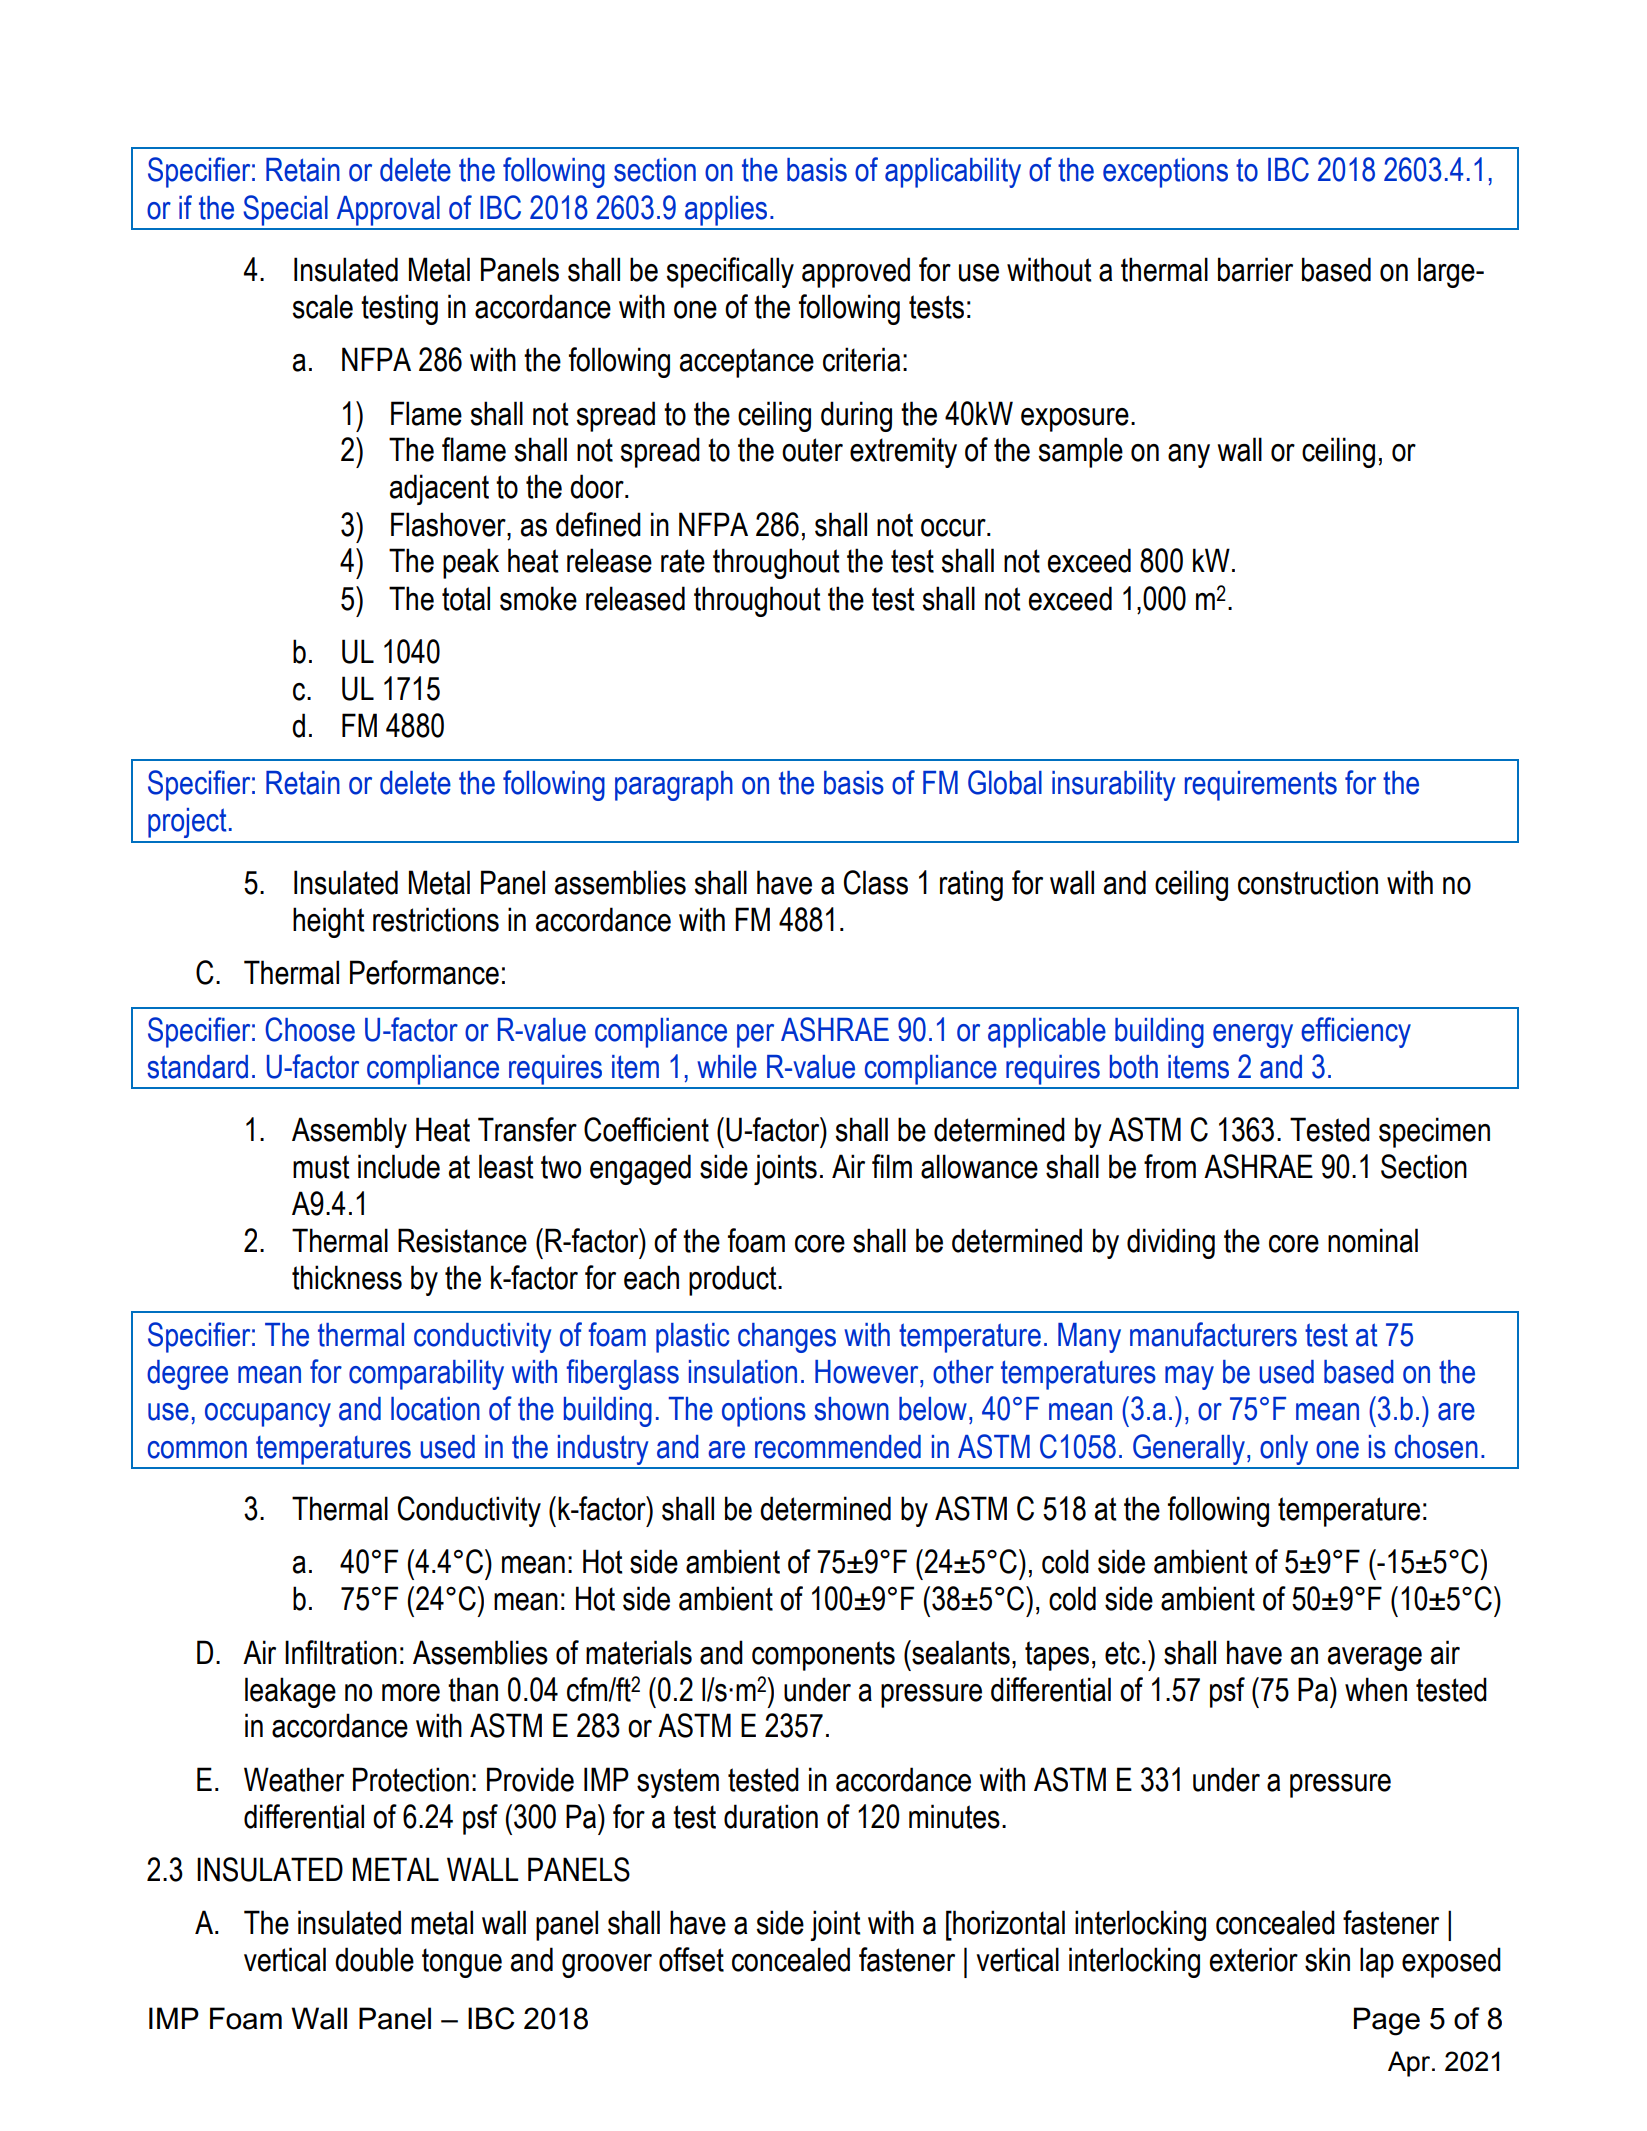  I want to click on double, so click(374, 1959).
